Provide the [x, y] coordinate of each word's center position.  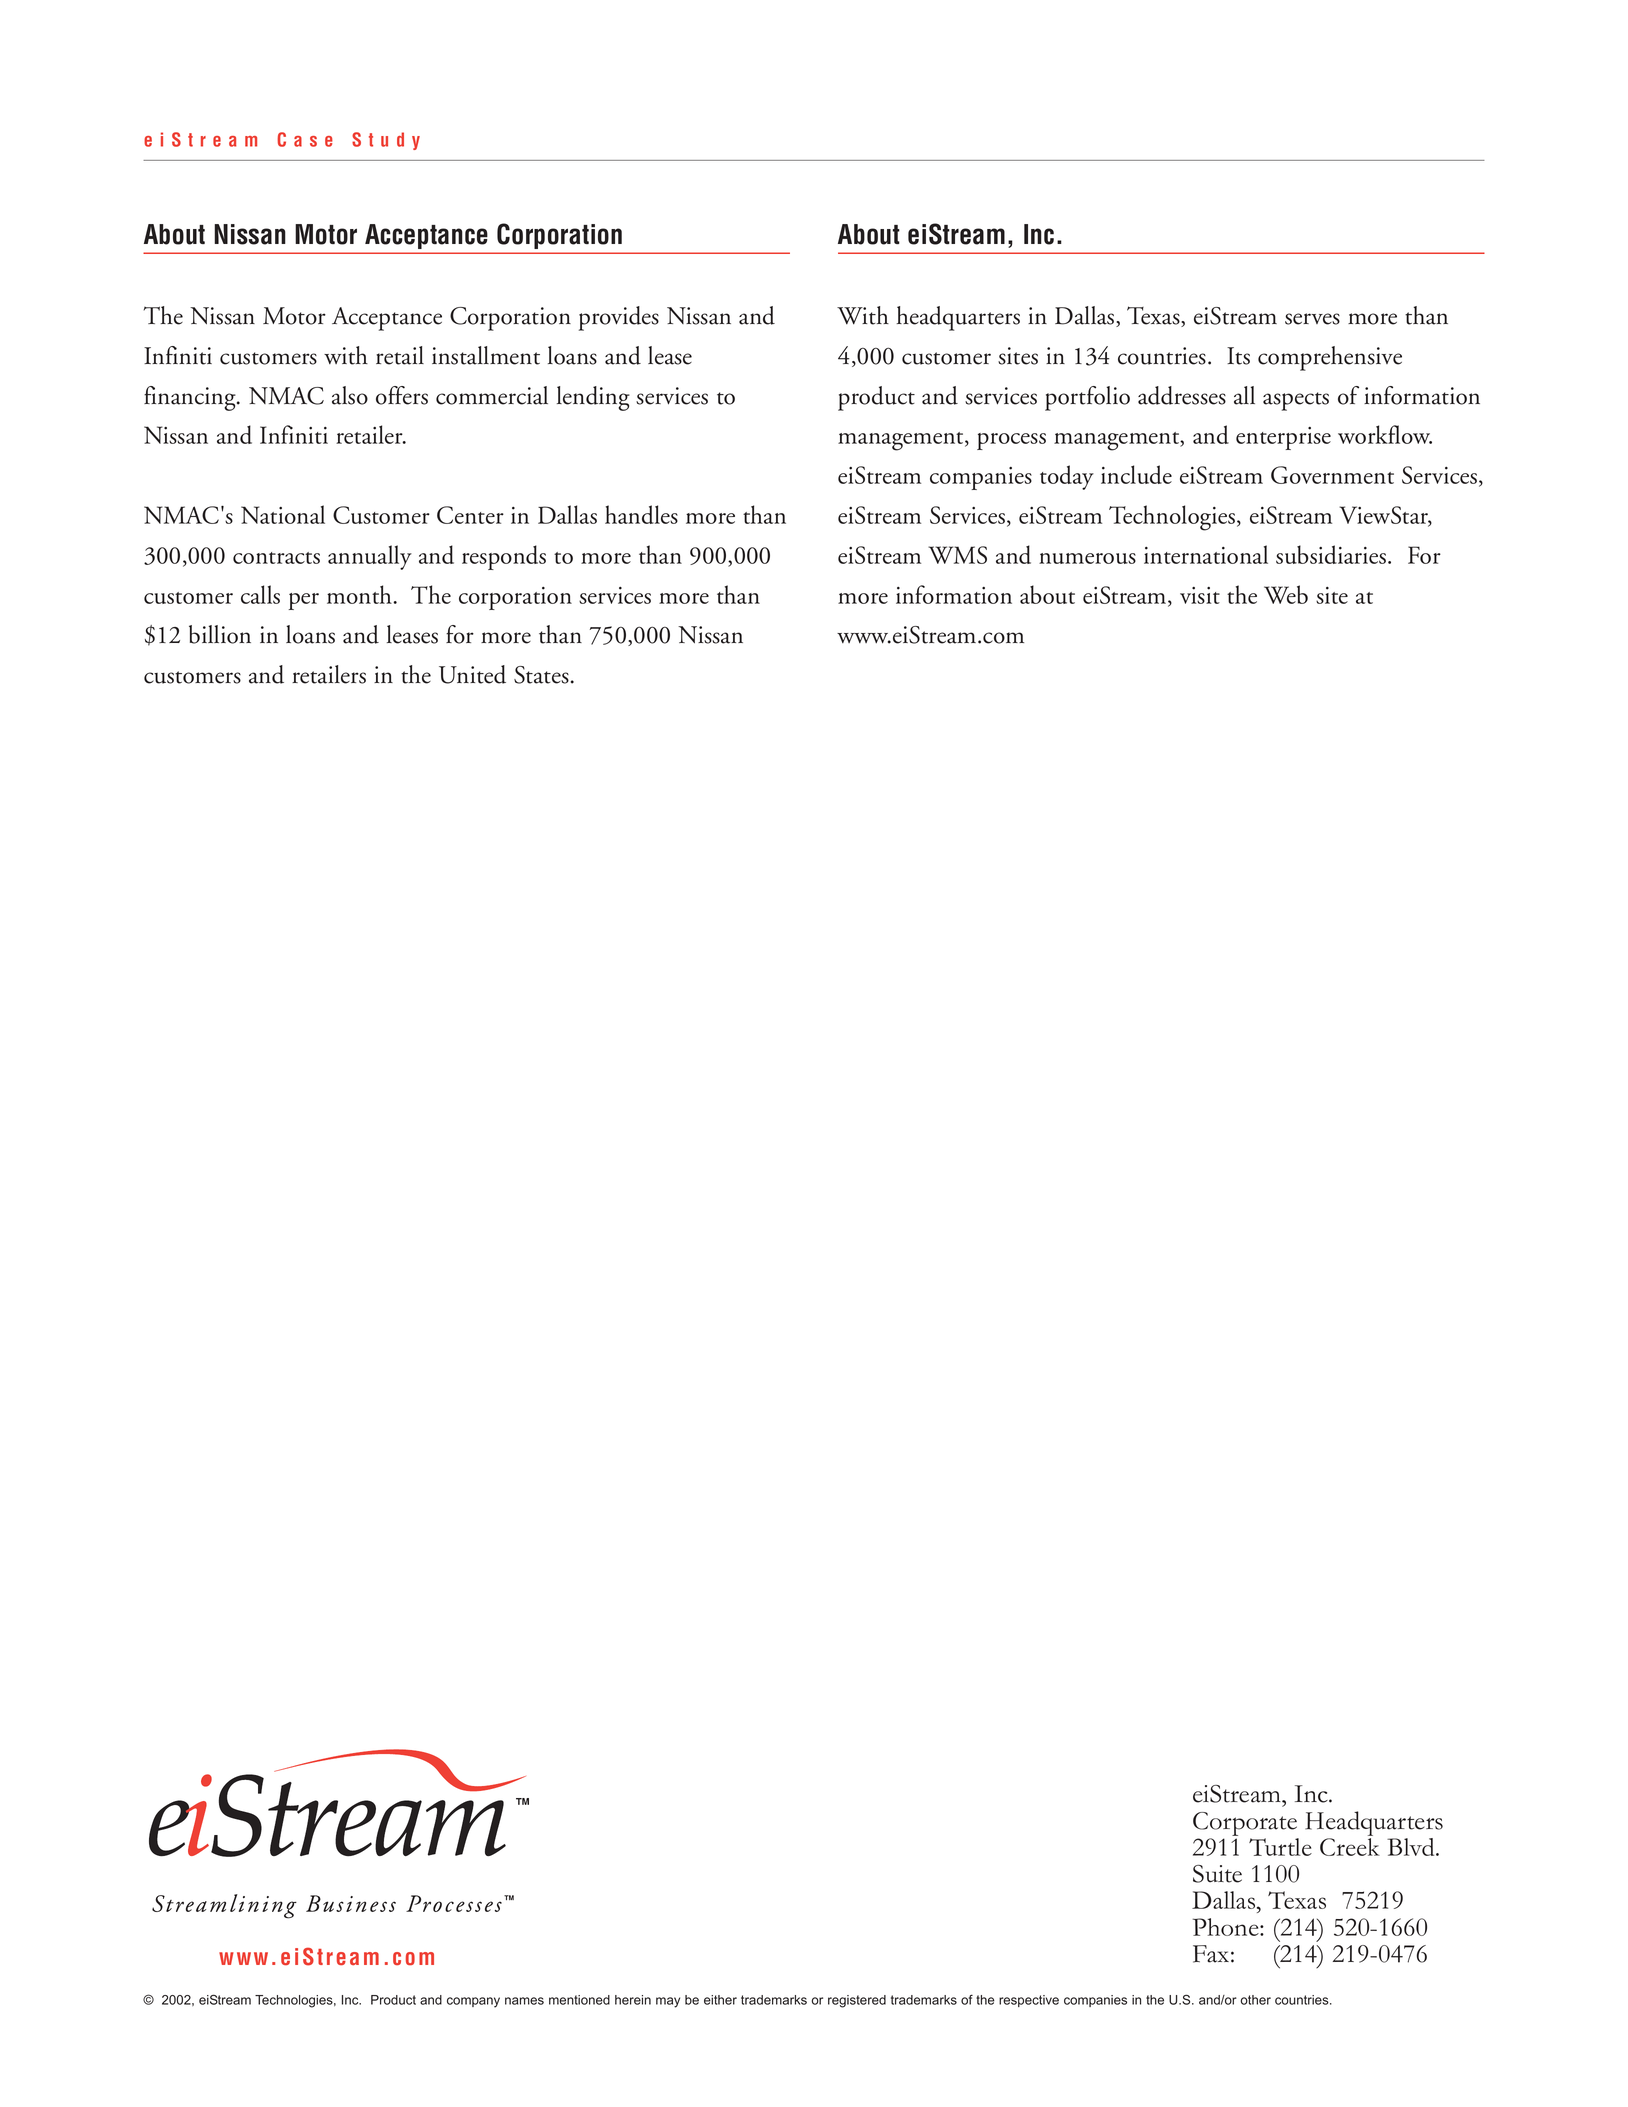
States [541, 675]
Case [305, 139]
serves [1312, 319]
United [472, 674]
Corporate [1245, 1824]
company [473, 2002]
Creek [1350, 1847]
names [524, 2001]
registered [857, 2001]
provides [619, 318]
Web [1286, 594]
